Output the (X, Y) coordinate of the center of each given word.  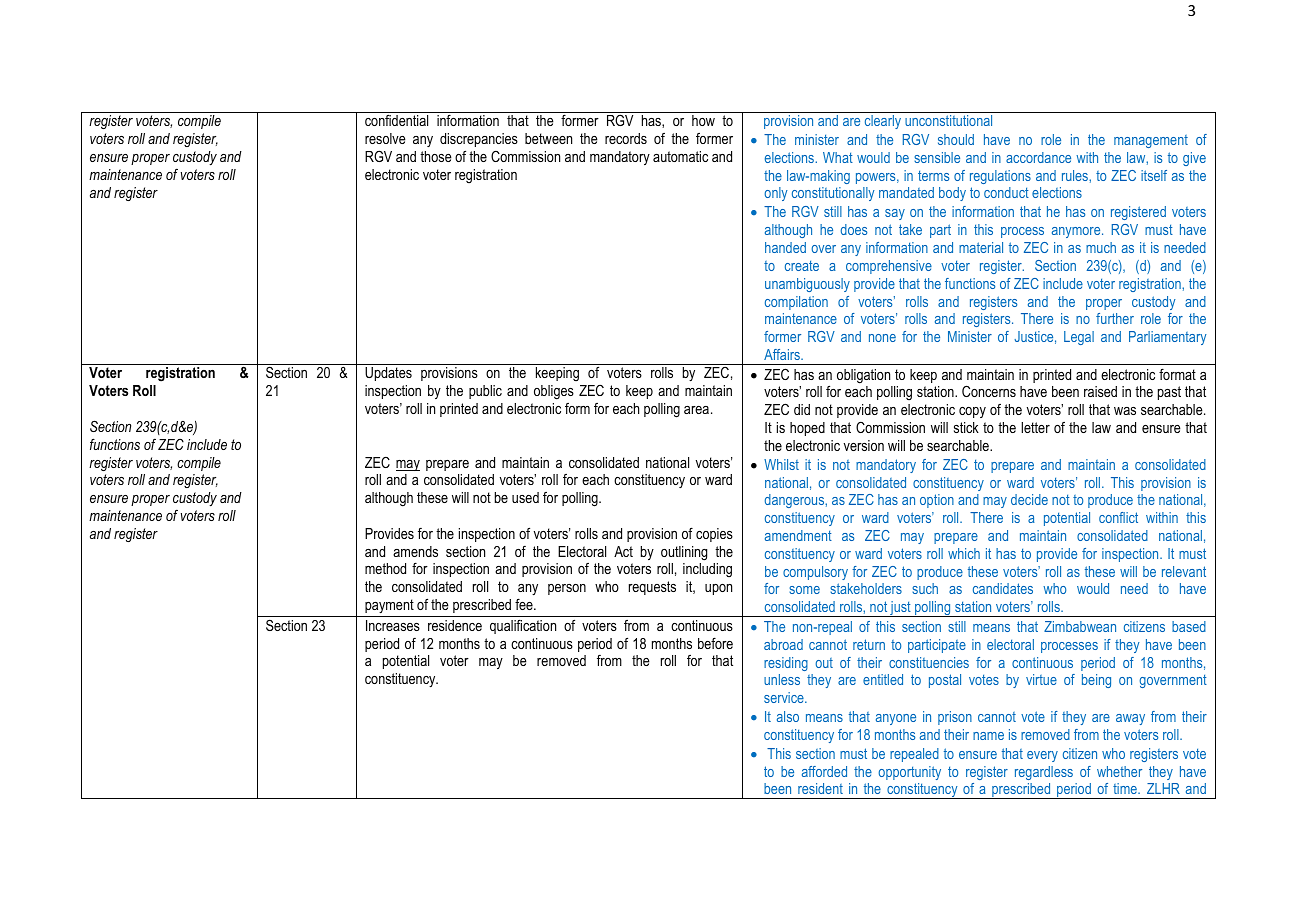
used (525, 497)
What (838, 157)
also (788, 716)
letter (1035, 427)
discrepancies (479, 140)
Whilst (781, 464)
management (1151, 141)
